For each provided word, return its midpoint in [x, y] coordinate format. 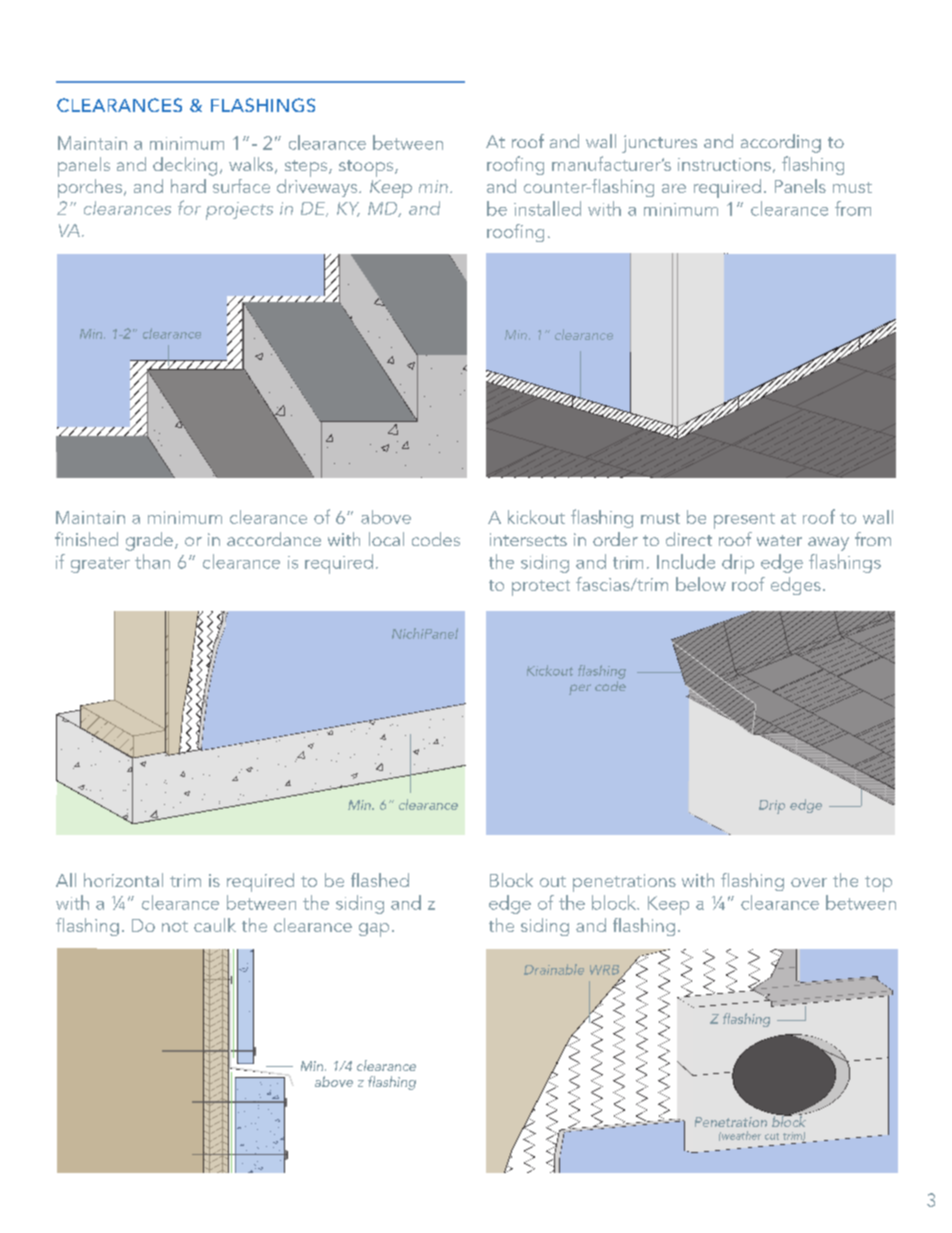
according [781, 143]
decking [185, 166]
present [744, 521]
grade [149, 541]
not [175, 926]
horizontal [123, 880]
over [809, 882]
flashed [380, 880]
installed [547, 208]
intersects [528, 539]
